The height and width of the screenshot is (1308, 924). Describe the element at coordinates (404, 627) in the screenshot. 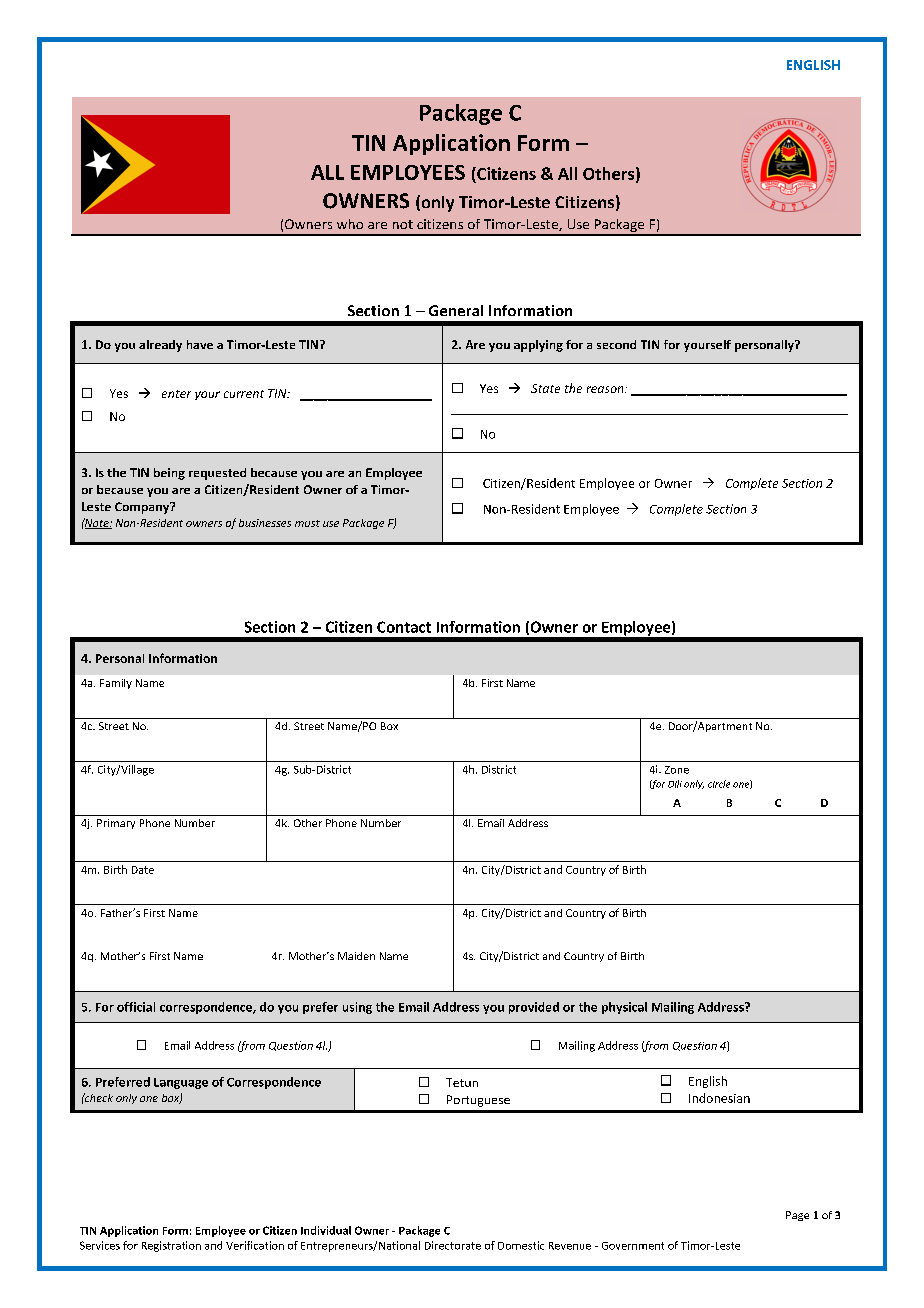

I see `Contact` at that location.
